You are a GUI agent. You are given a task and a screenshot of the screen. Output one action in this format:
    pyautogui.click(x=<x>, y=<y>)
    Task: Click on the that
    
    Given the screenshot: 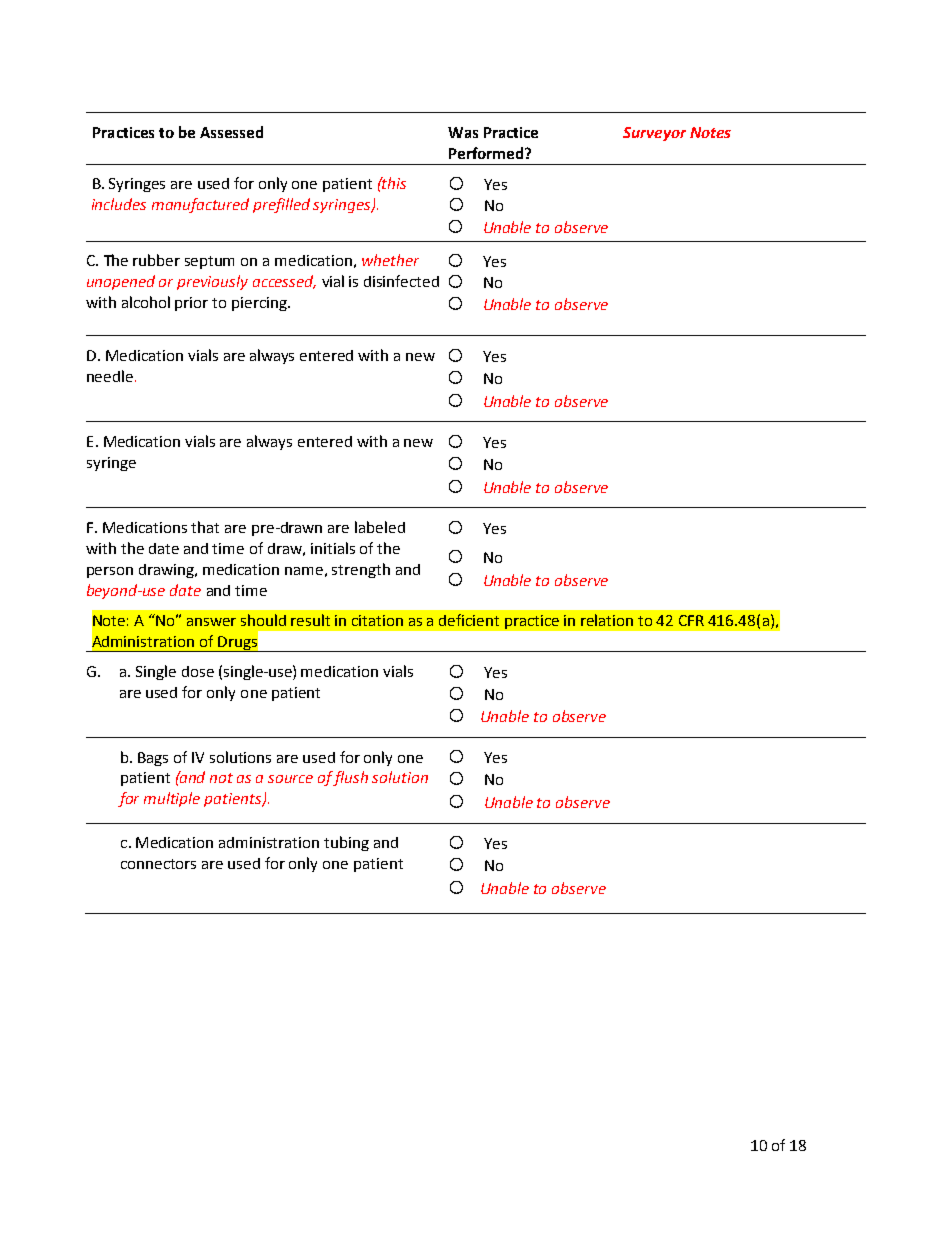 What is the action you would take?
    pyautogui.click(x=205, y=527)
